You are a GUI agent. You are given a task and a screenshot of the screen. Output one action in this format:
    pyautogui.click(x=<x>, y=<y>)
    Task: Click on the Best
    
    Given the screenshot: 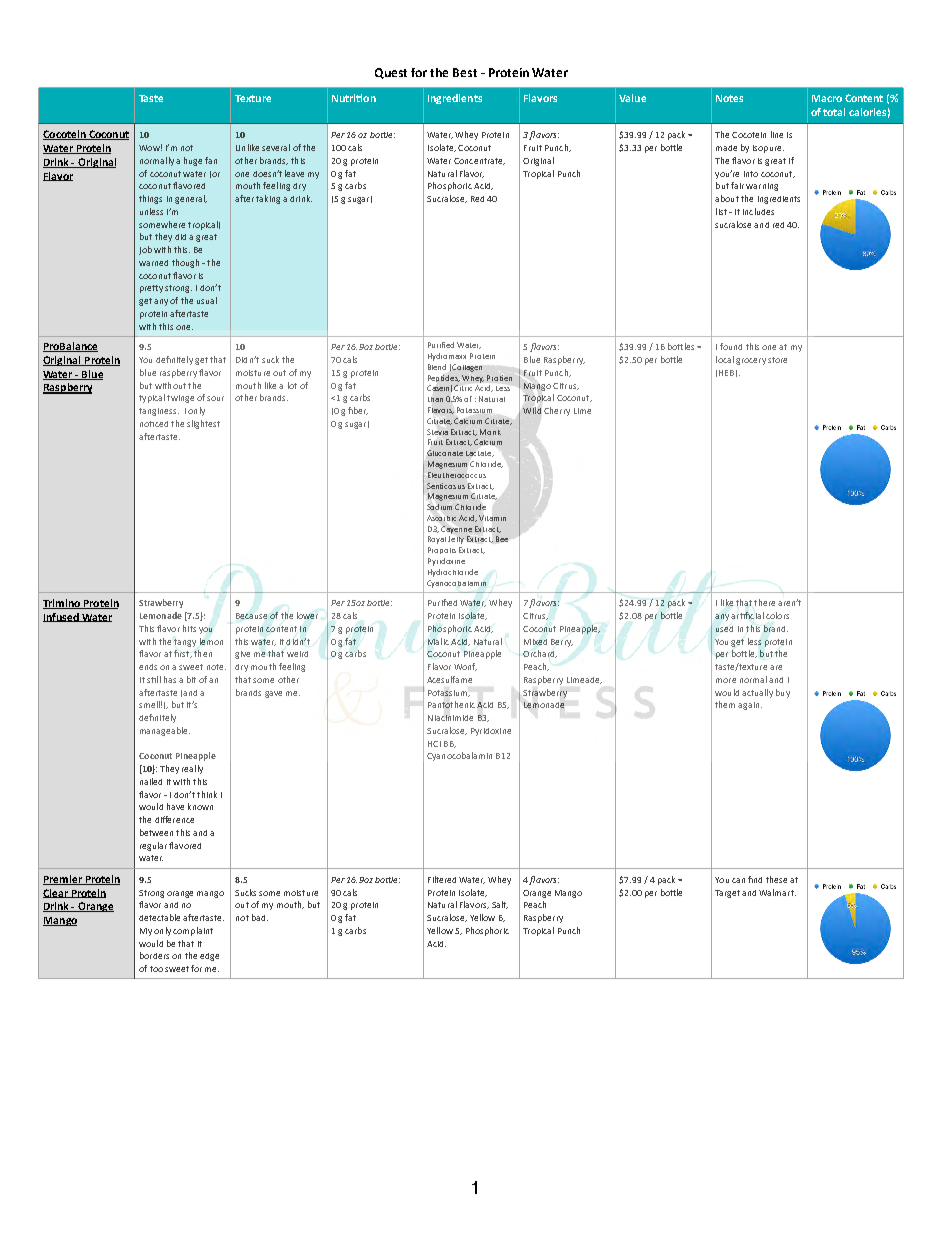 What is the action you would take?
    pyautogui.click(x=465, y=72)
